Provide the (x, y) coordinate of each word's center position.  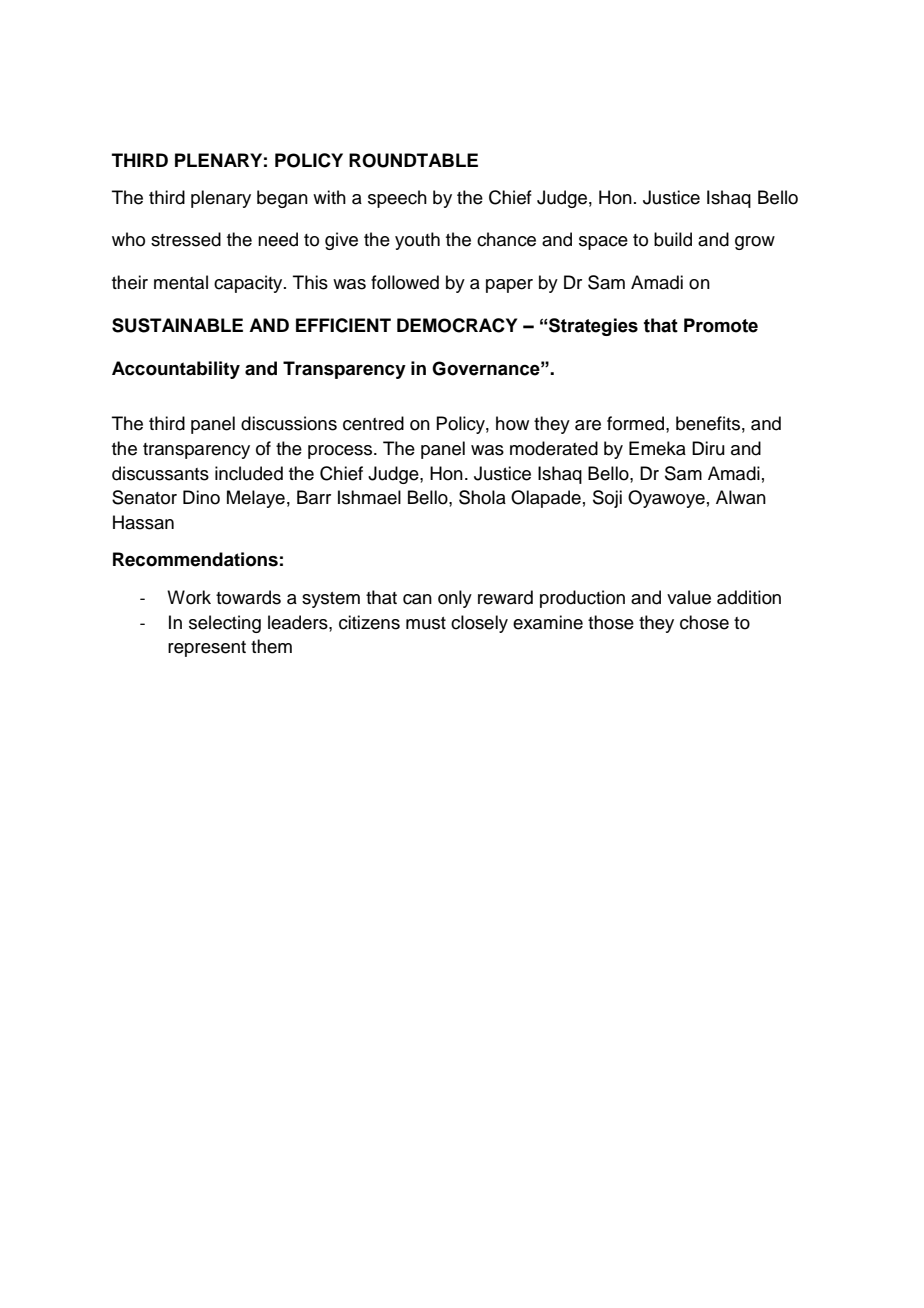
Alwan (741, 497)
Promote (721, 325)
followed (405, 282)
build (673, 239)
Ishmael (369, 497)
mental (181, 282)
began (282, 199)
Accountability (176, 370)
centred (373, 423)
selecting (225, 624)
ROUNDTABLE (413, 160)
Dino (201, 497)
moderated (554, 448)
